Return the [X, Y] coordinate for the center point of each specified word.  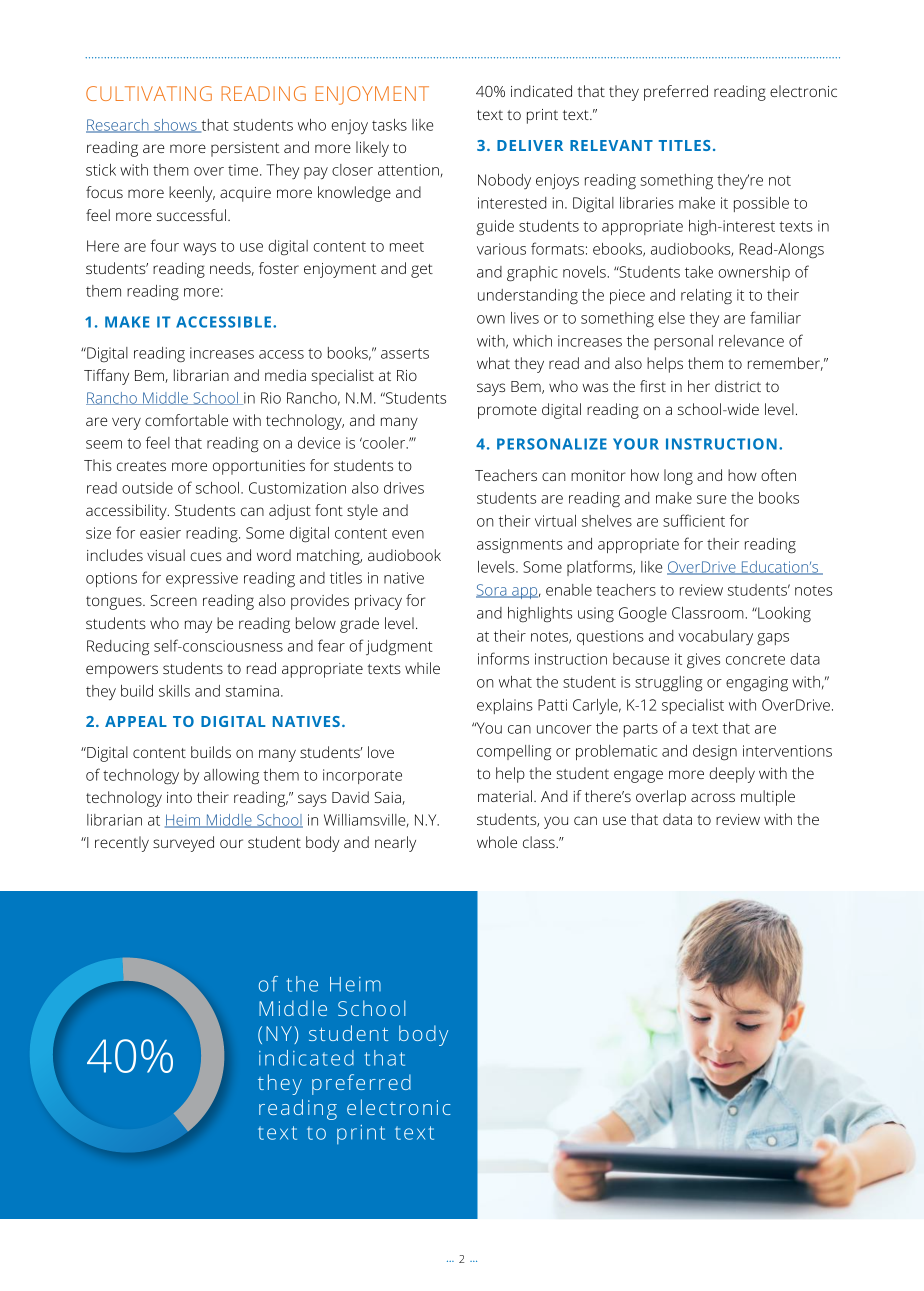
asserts [405, 353]
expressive [202, 579]
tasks [389, 125]
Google [643, 615]
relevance [751, 341]
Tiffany [106, 377]
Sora [492, 591]
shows [175, 126]
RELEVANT [611, 145]
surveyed [183, 844]
